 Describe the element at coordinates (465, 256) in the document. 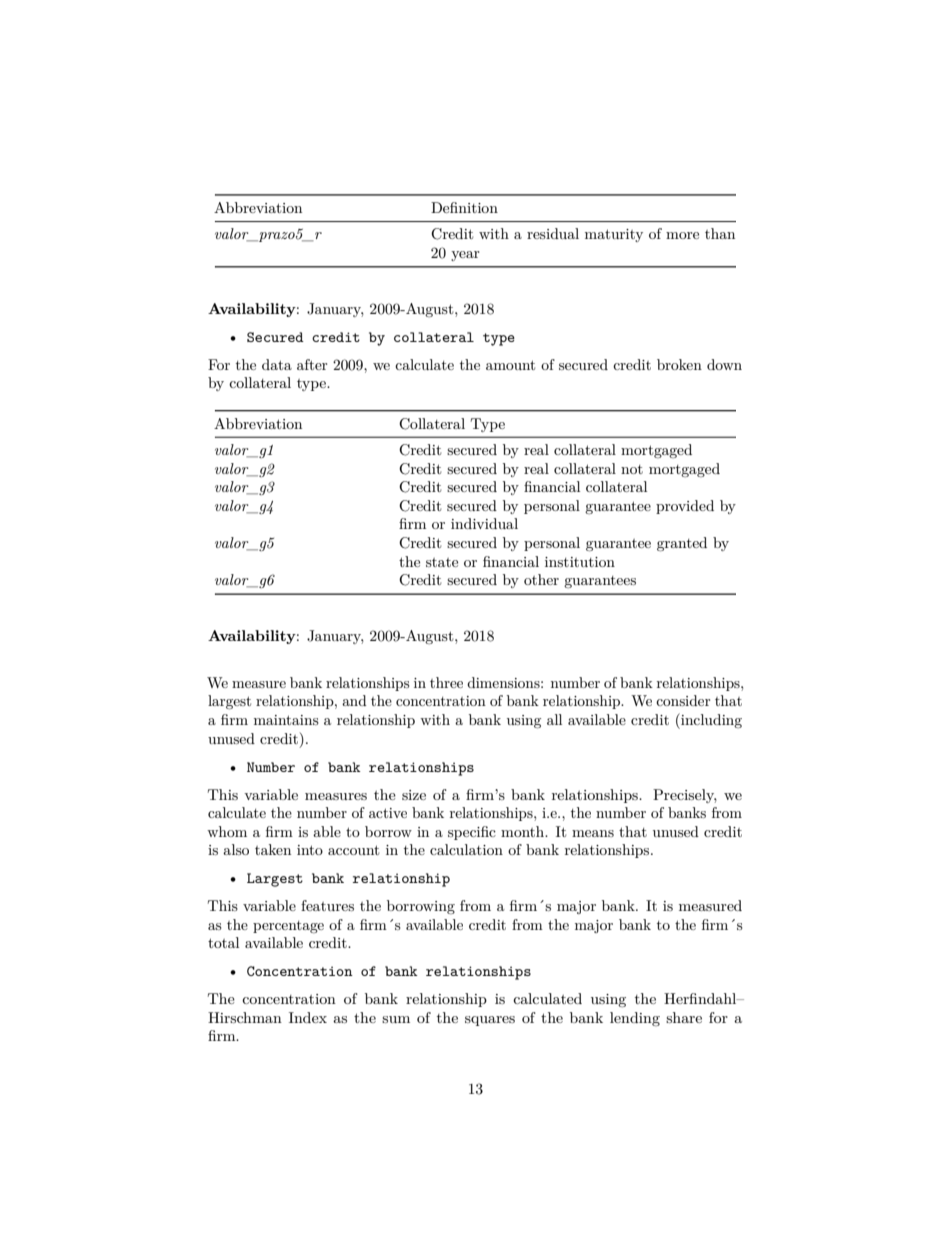

I see `year` at that location.
